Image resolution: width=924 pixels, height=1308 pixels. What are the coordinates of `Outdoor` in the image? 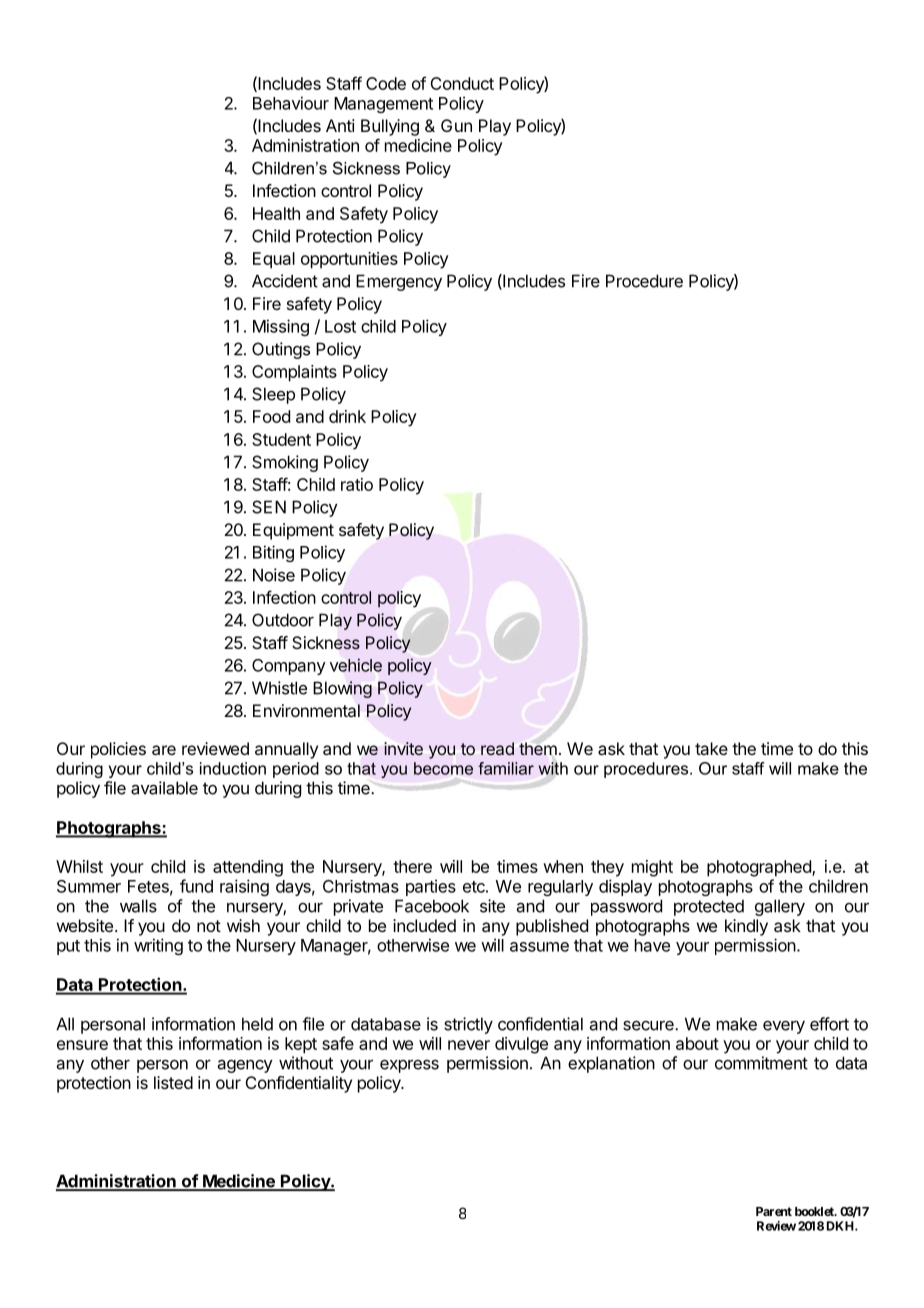 It's located at (283, 620).
